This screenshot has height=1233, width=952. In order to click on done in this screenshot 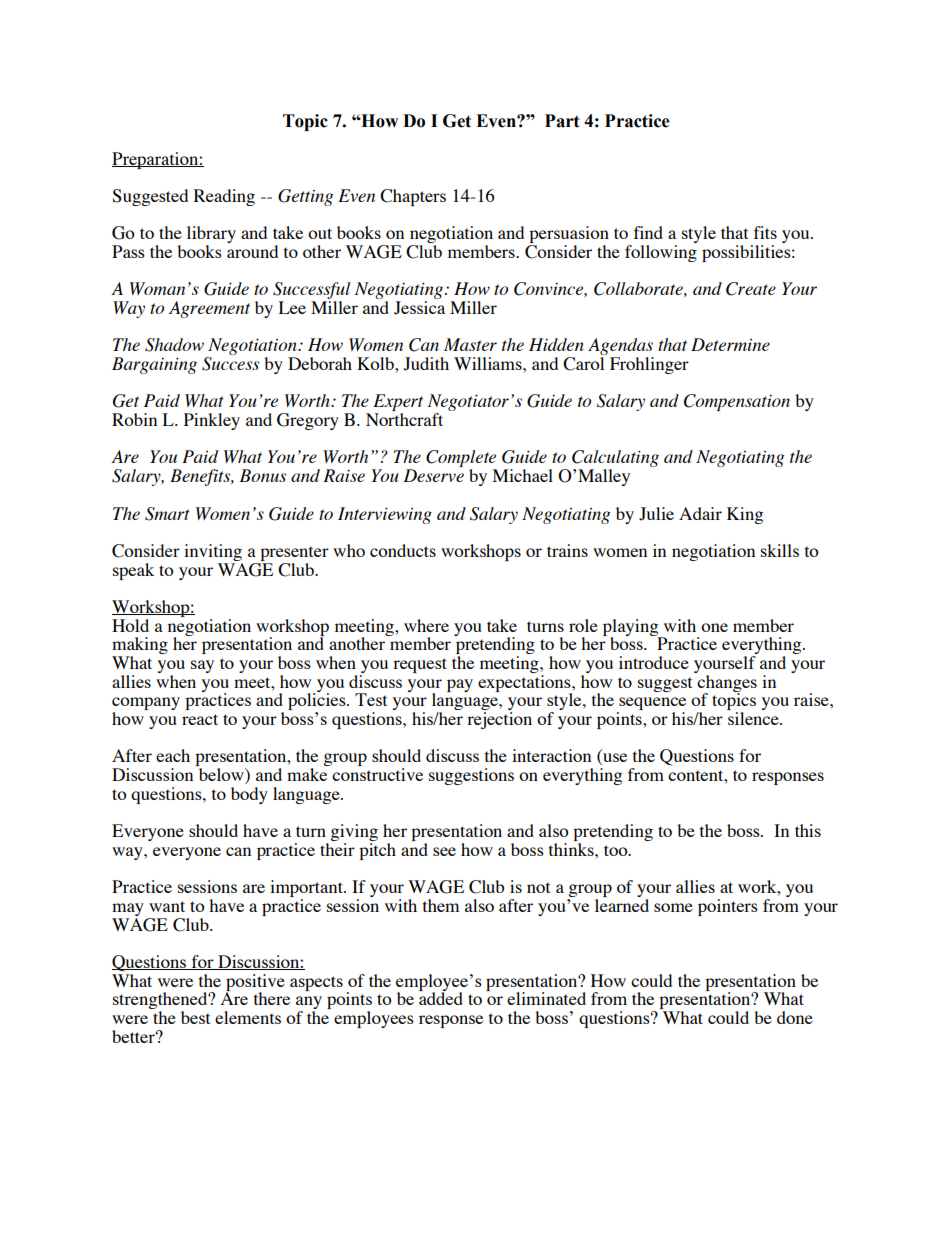, I will do `click(795, 1017)`.
